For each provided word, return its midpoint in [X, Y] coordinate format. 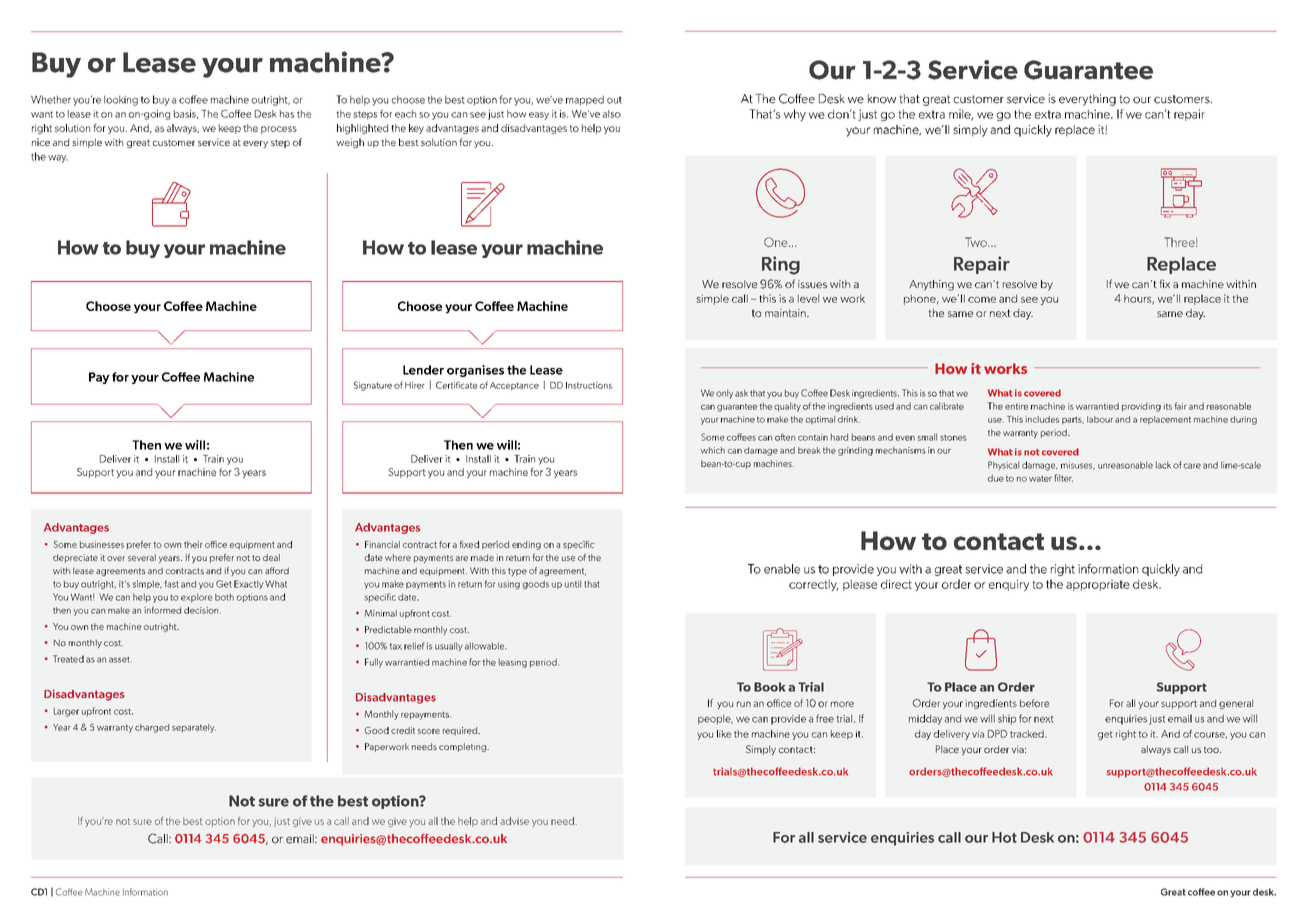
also [612, 114]
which [713, 450]
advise [514, 821]
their [193, 544]
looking [121, 100]
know [882, 99]
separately [194, 728]
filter [1063, 478]
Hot [1004, 837]
